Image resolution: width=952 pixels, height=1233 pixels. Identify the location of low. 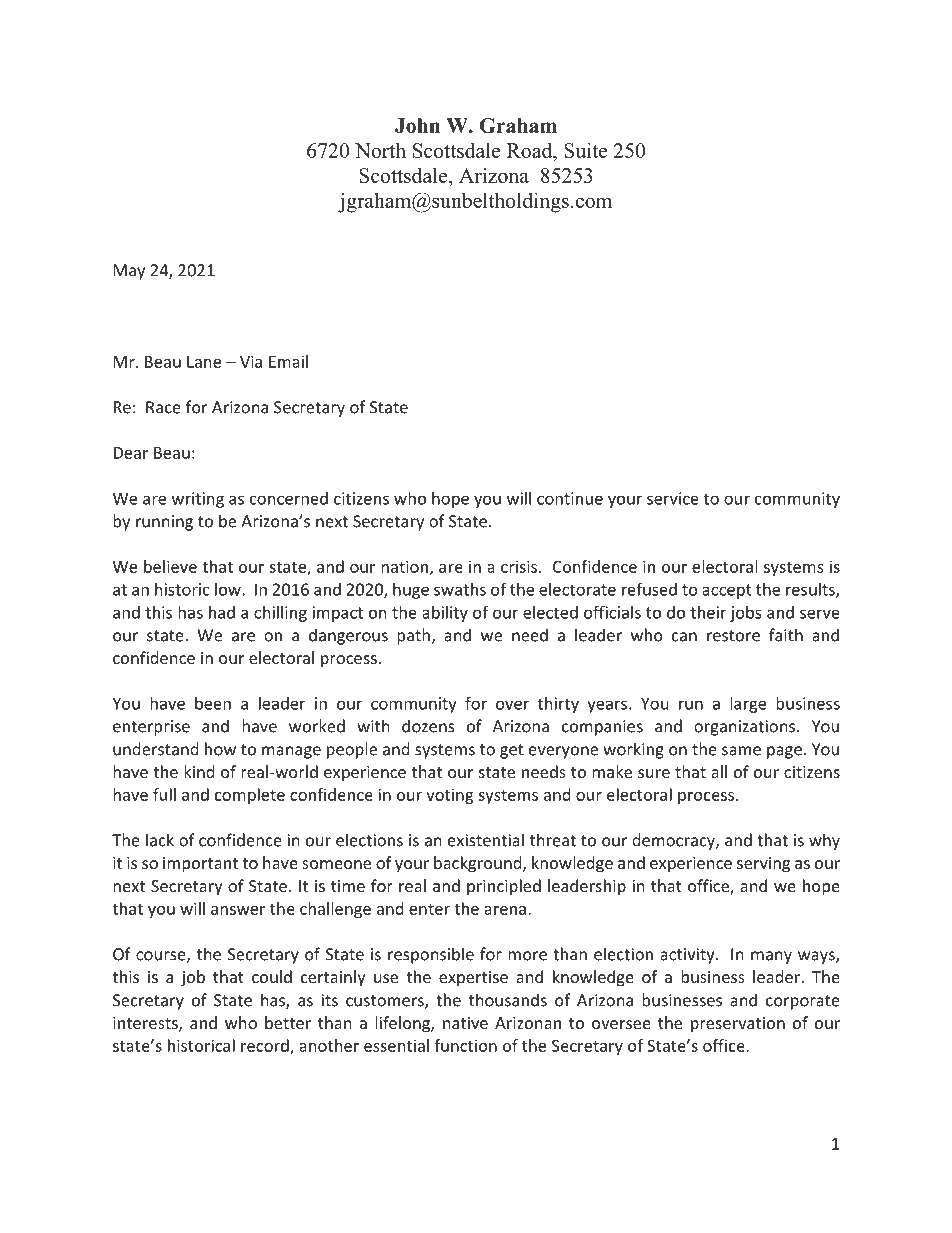
(229, 589).
